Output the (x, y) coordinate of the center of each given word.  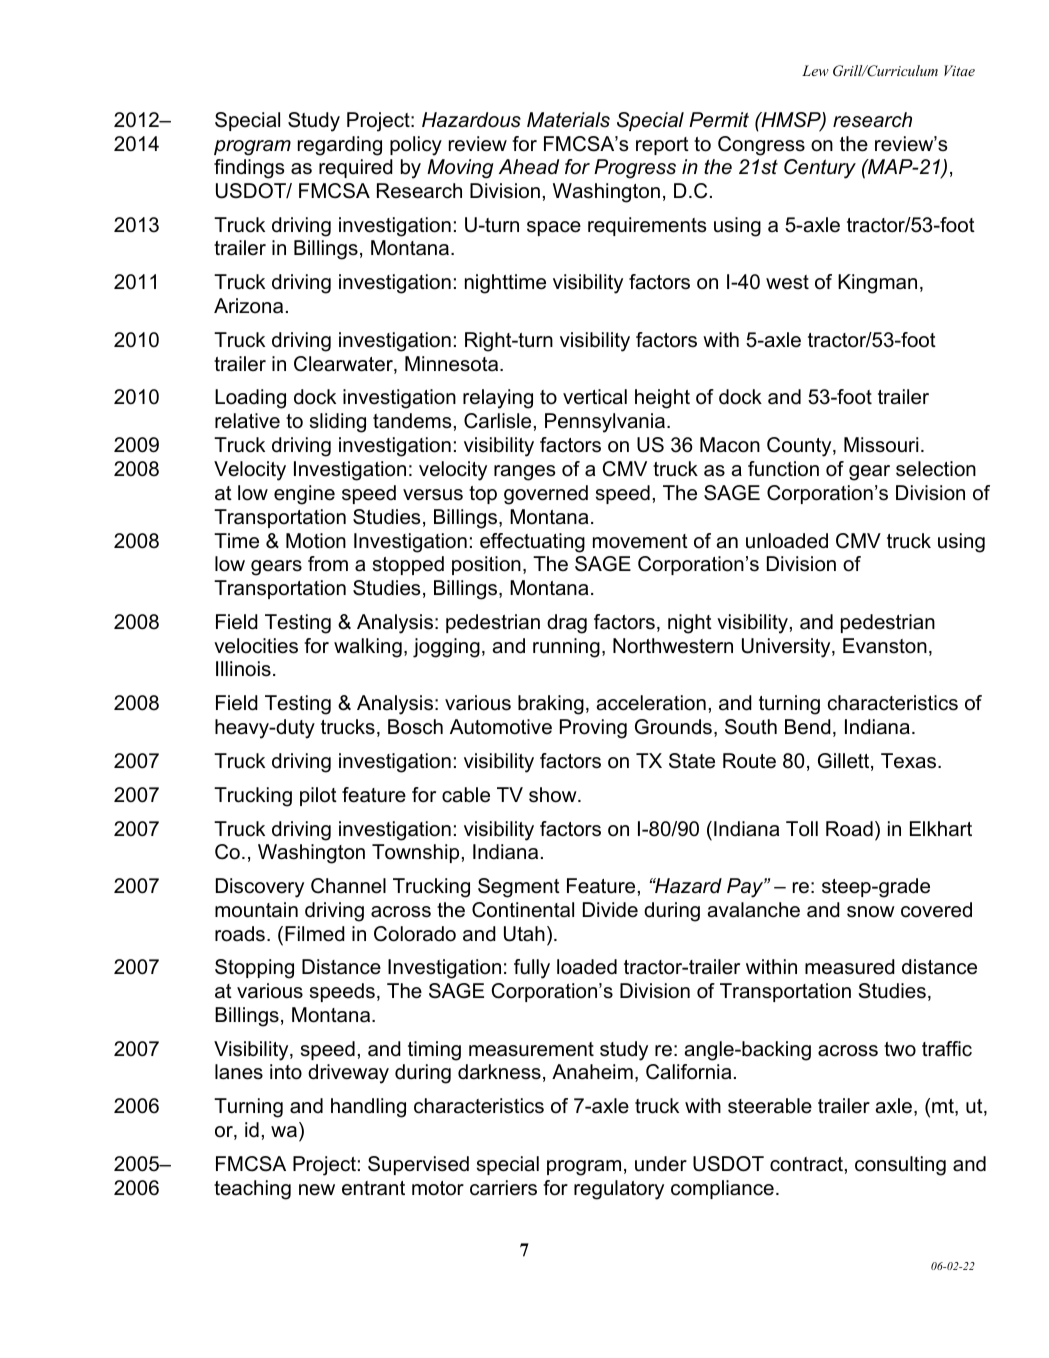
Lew (815, 70)
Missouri (881, 445)
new (317, 1190)
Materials (568, 120)
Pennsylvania (606, 423)
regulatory (619, 1190)
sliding (338, 423)
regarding (340, 146)
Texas (908, 761)
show (554, 795)
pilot (318, 796)
